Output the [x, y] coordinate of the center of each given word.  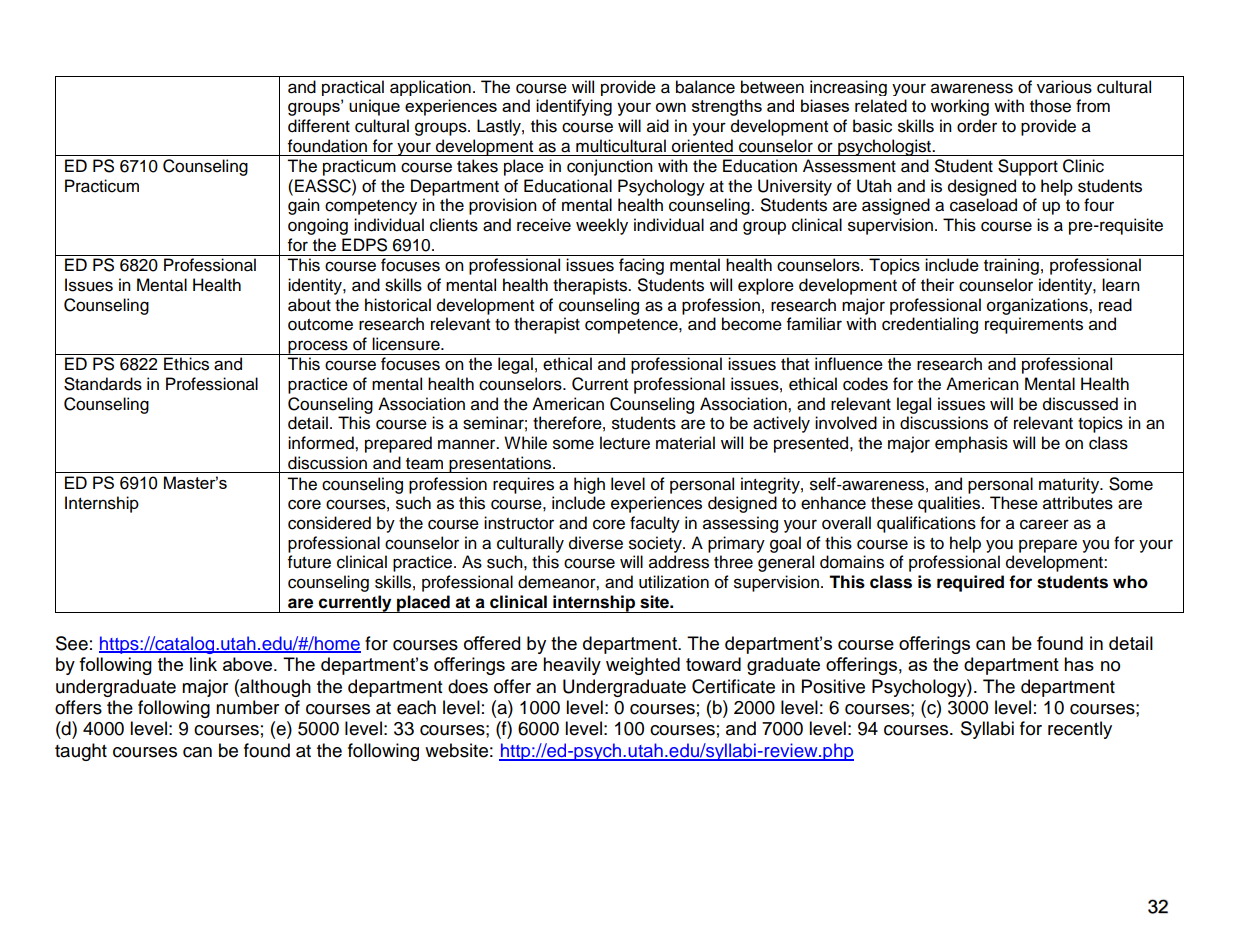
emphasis [971, 444]
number [247, 707]
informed [322, 443]
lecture [625, 443]
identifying [574, 107]
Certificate [733, 686]
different [319, 126]
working [960, 107]
